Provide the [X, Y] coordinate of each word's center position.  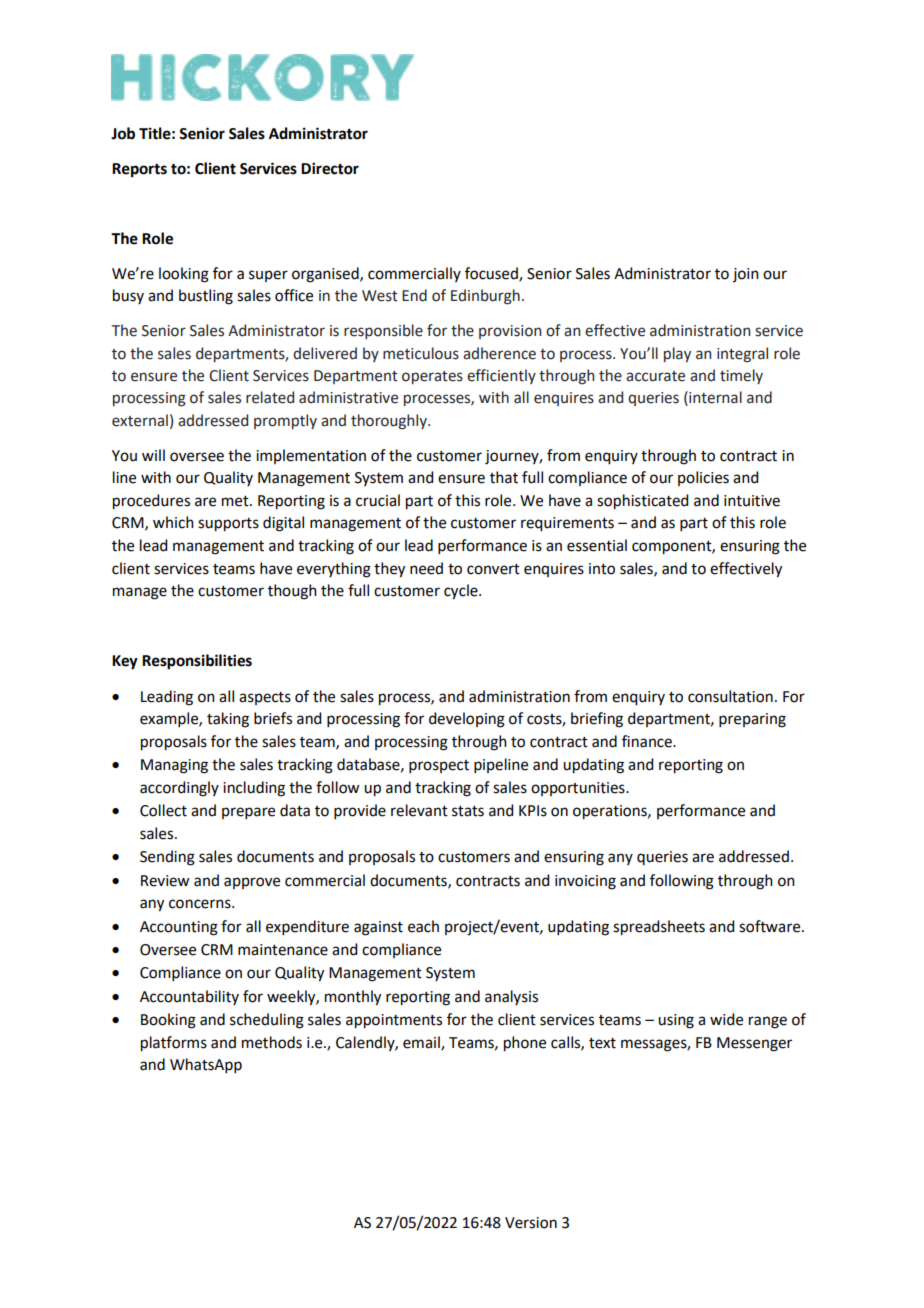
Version [531, 1223]
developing [467, 720]
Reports [139, 170]
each [423, 926]
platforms [174, 1044]
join [746, 275]
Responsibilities [197, 662]
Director [330, 168]
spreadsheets [659, 928]
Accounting [179, 928]
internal [714, 398]
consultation [730, 696]
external [140, 420]
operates [432, 377]
